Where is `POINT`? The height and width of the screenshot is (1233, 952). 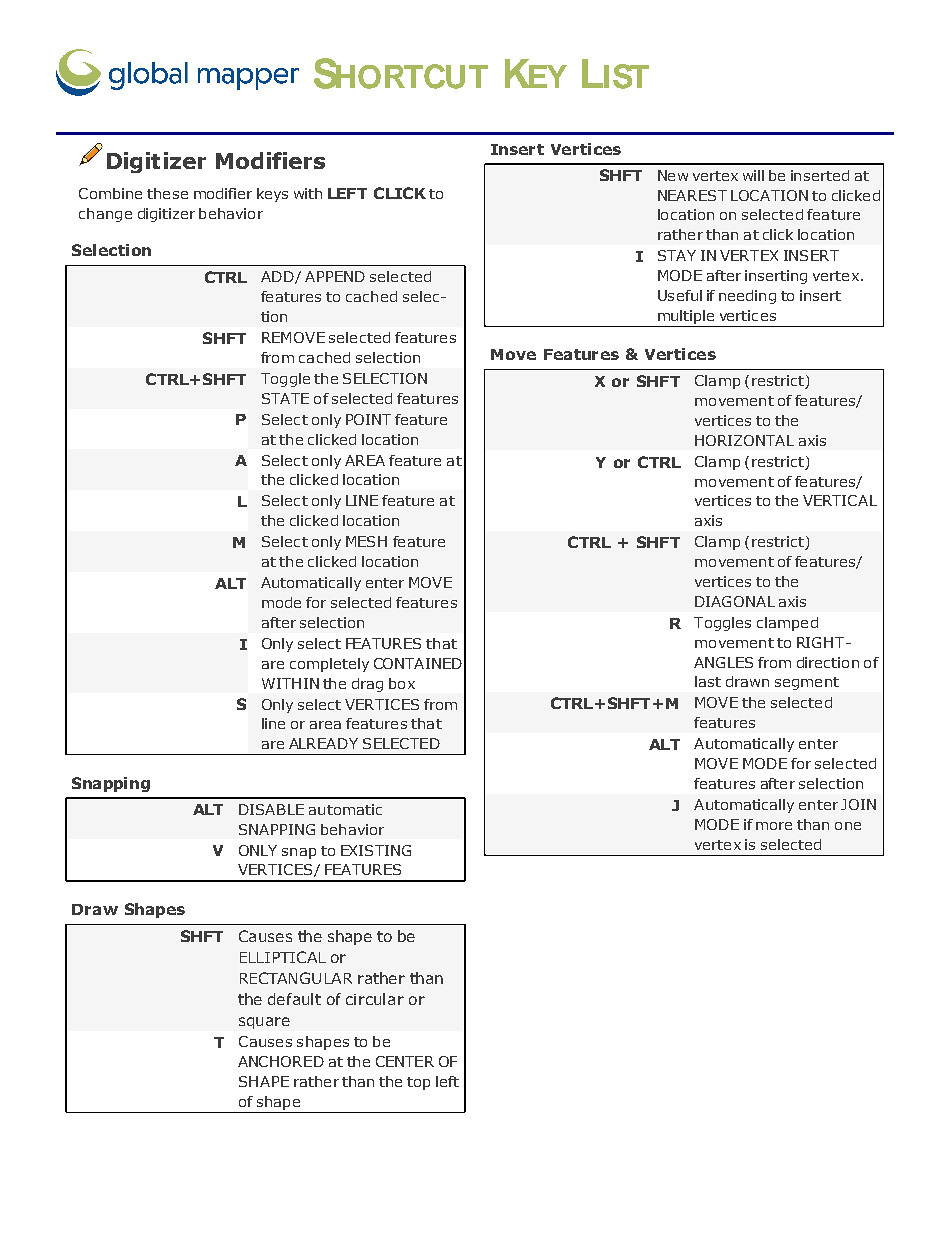 POINT is located at coordinates (368, 419).
